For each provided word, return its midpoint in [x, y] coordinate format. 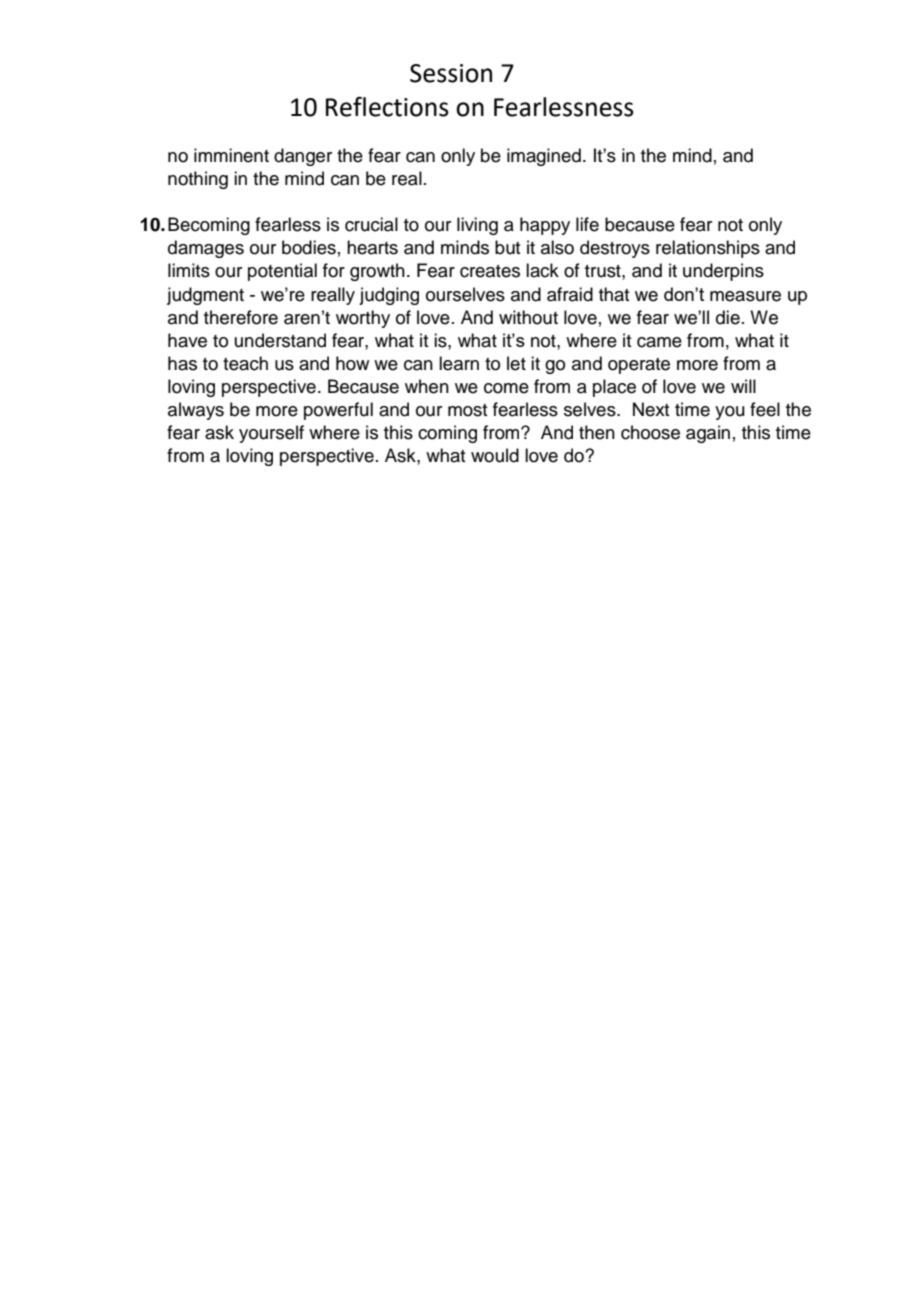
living [477, 226]
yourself [271, 434]
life [587, 224]
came [659, 342]
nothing [198, 180]
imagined [544, 157]
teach [245, 363]
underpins [723, 272]
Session [451, 73]
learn [459, 363]
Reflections [387, 106]
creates [490, 271]
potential [282, 272]
